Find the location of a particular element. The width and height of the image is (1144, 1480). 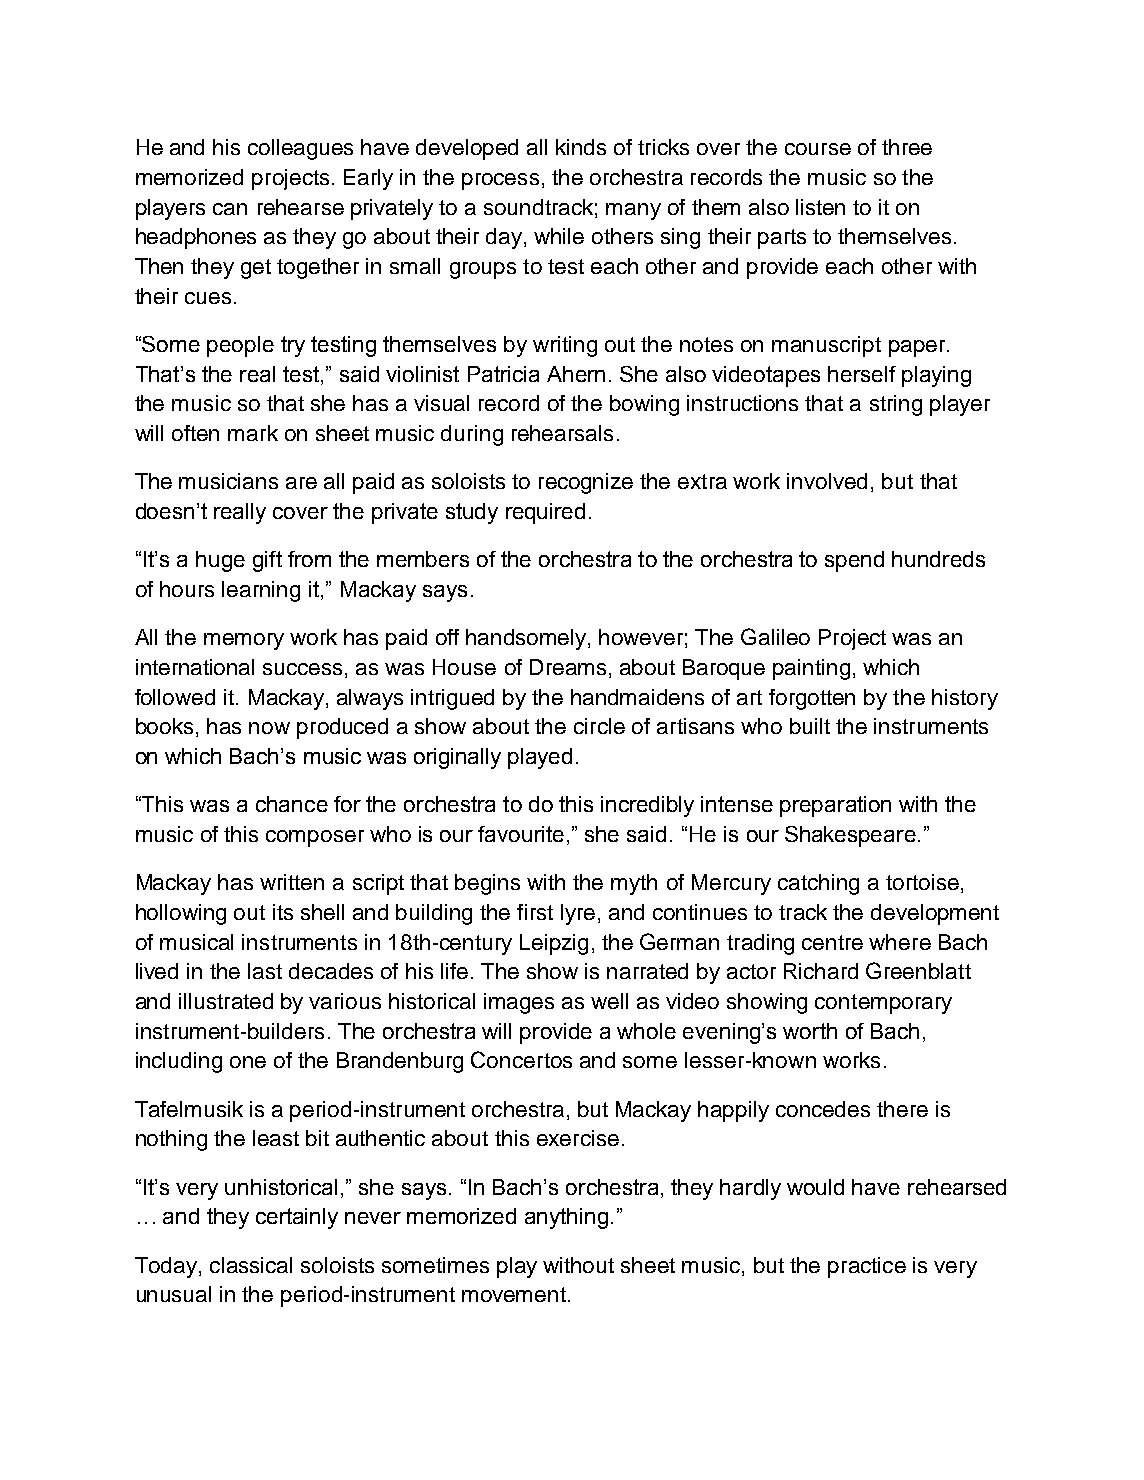

classical is located at coordinates (251, 1265).
